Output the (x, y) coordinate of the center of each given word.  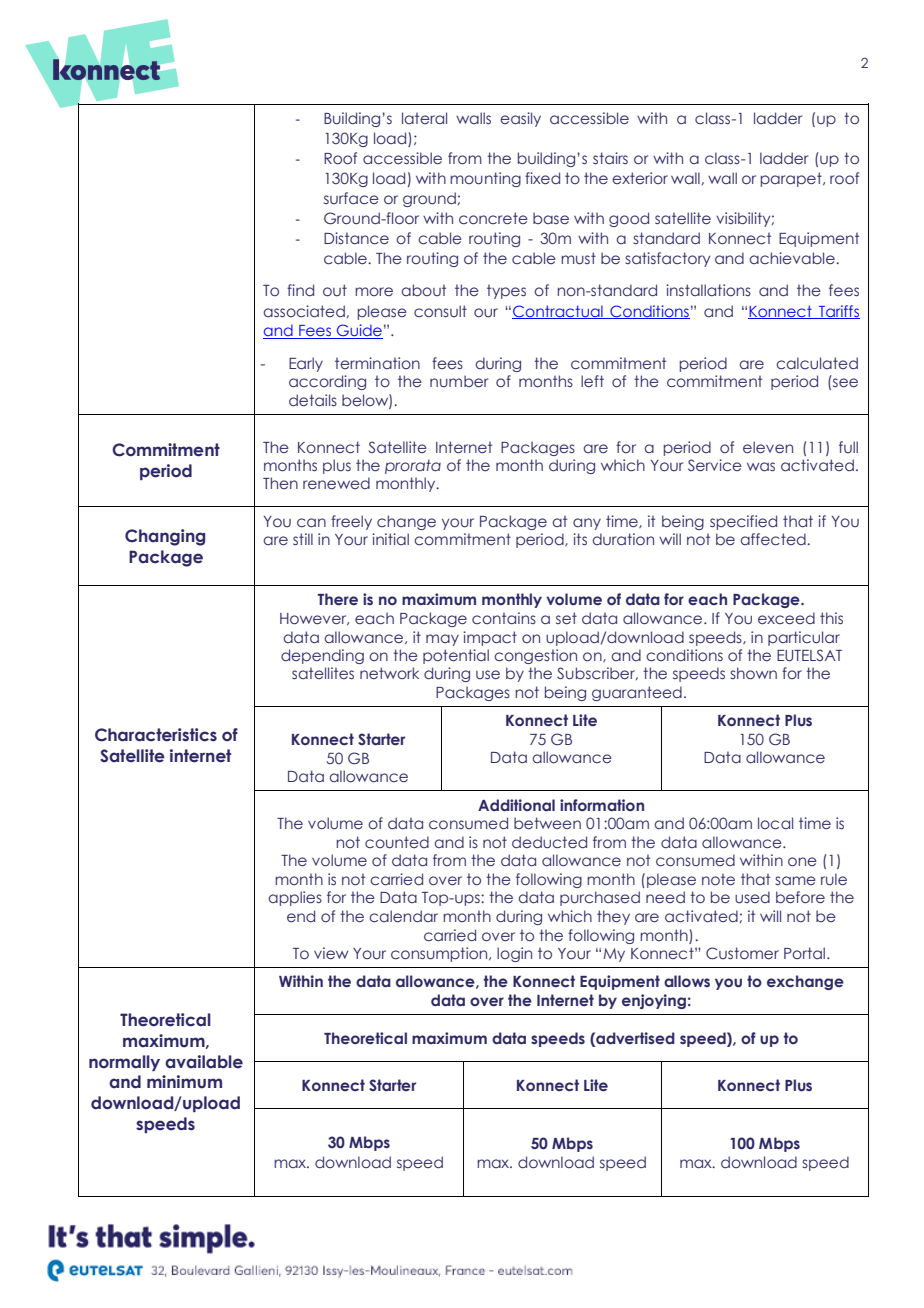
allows (687, 981)
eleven (768, 447)
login (514, 954)
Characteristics (156, 735)
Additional (516, 805)
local (775, 823)
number (459, 381)
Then (280, 483)
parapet (792, 179)
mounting (485, 179)
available (204, 1062)
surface (351, 198)
